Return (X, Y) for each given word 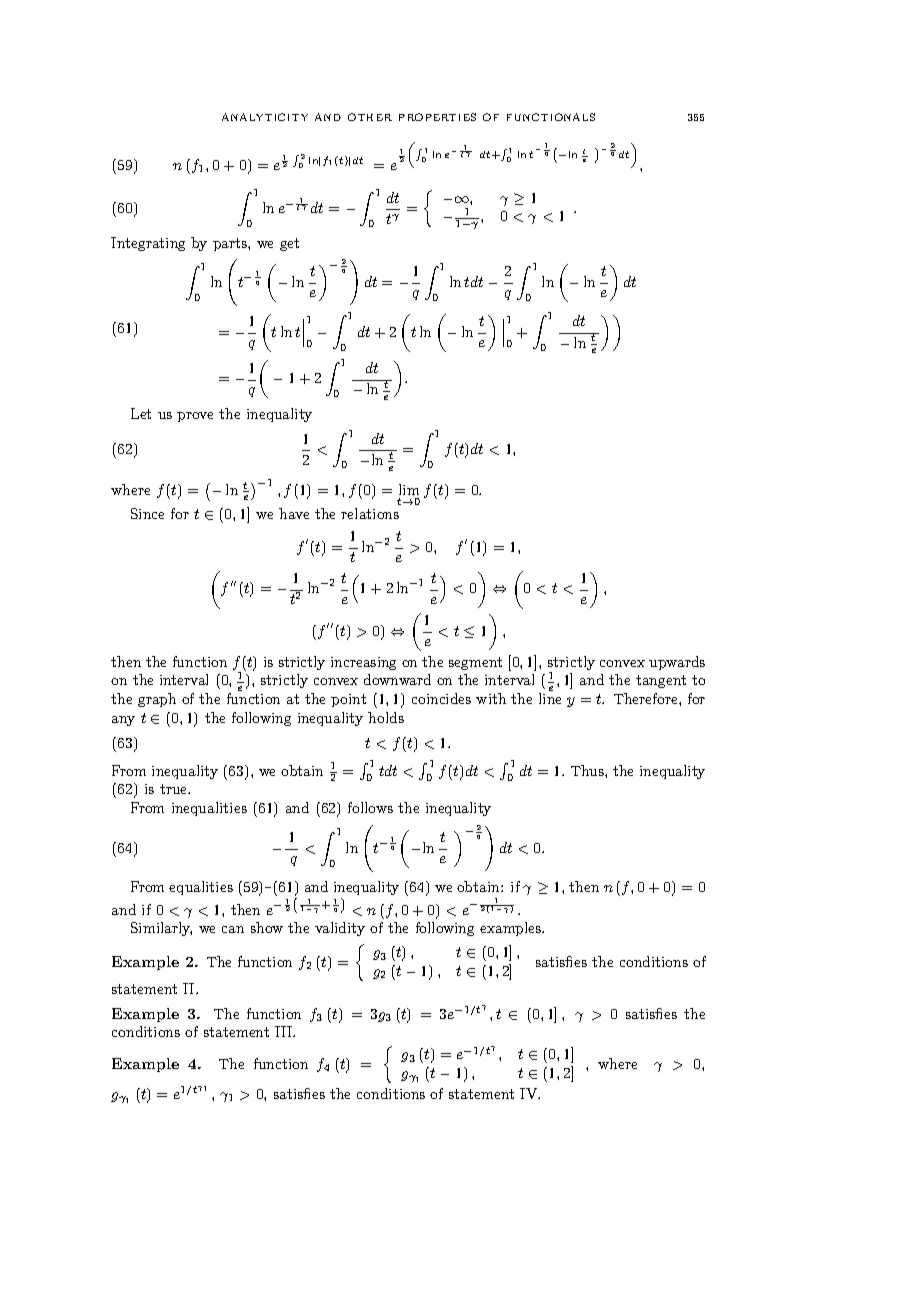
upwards (677, 663)
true (175, 789)
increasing (363, 663)
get (289, 244)
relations (370, 513)
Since (147, 513)
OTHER (370, 117)
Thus (588, 770)
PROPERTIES (437, 117)
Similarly (161, 929)
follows (370, 807)
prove (195, 417)
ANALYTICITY (265, 117)
